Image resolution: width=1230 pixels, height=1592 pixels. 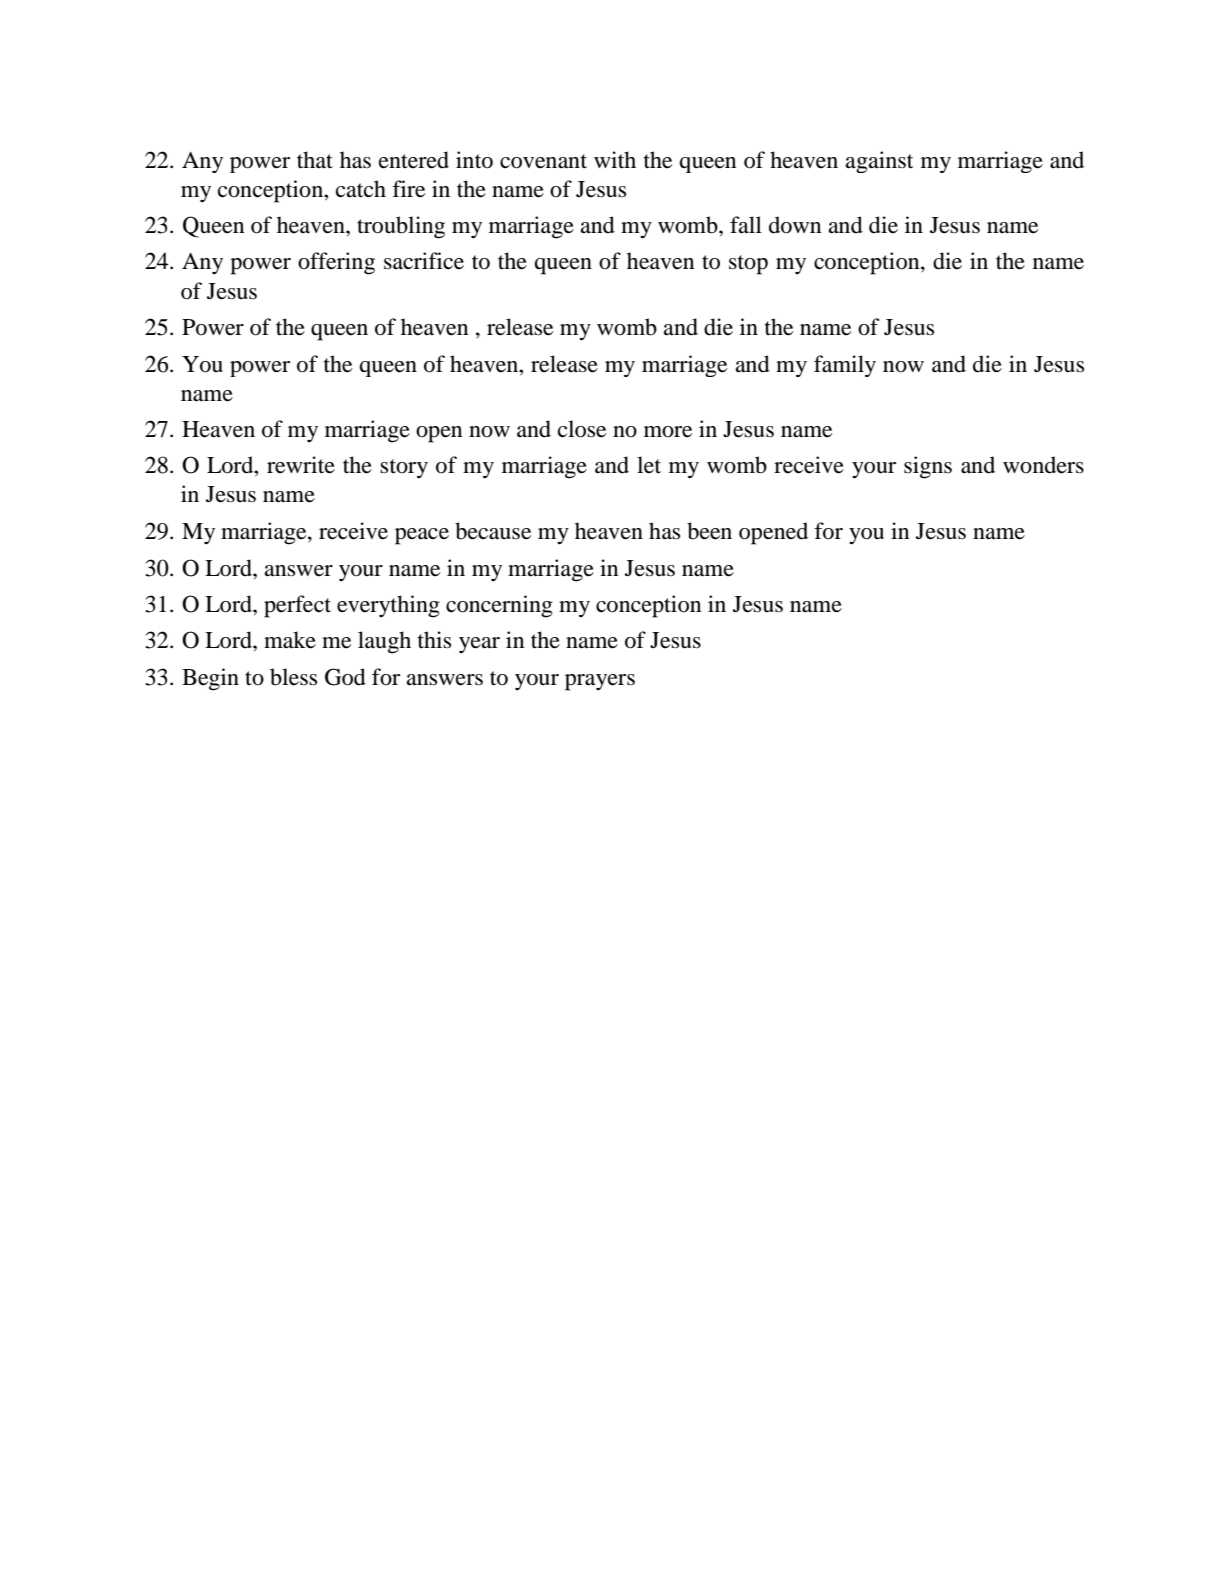 What do you see at coordinates (422, 536) in the screenshot?
I see `peace` at bounding box center [422, 536].
